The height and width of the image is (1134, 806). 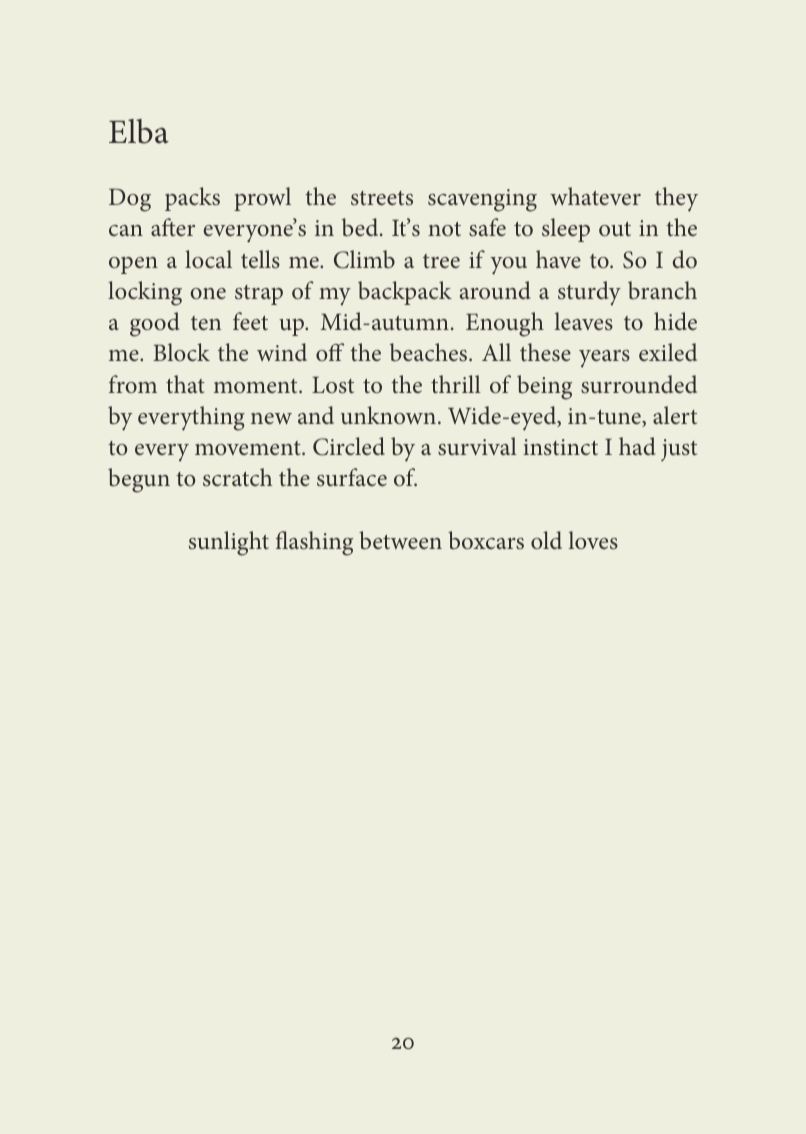 What do you see at coordinates (595, 196) in the image?
I see `whatever` at bounding box center [595, 196].
